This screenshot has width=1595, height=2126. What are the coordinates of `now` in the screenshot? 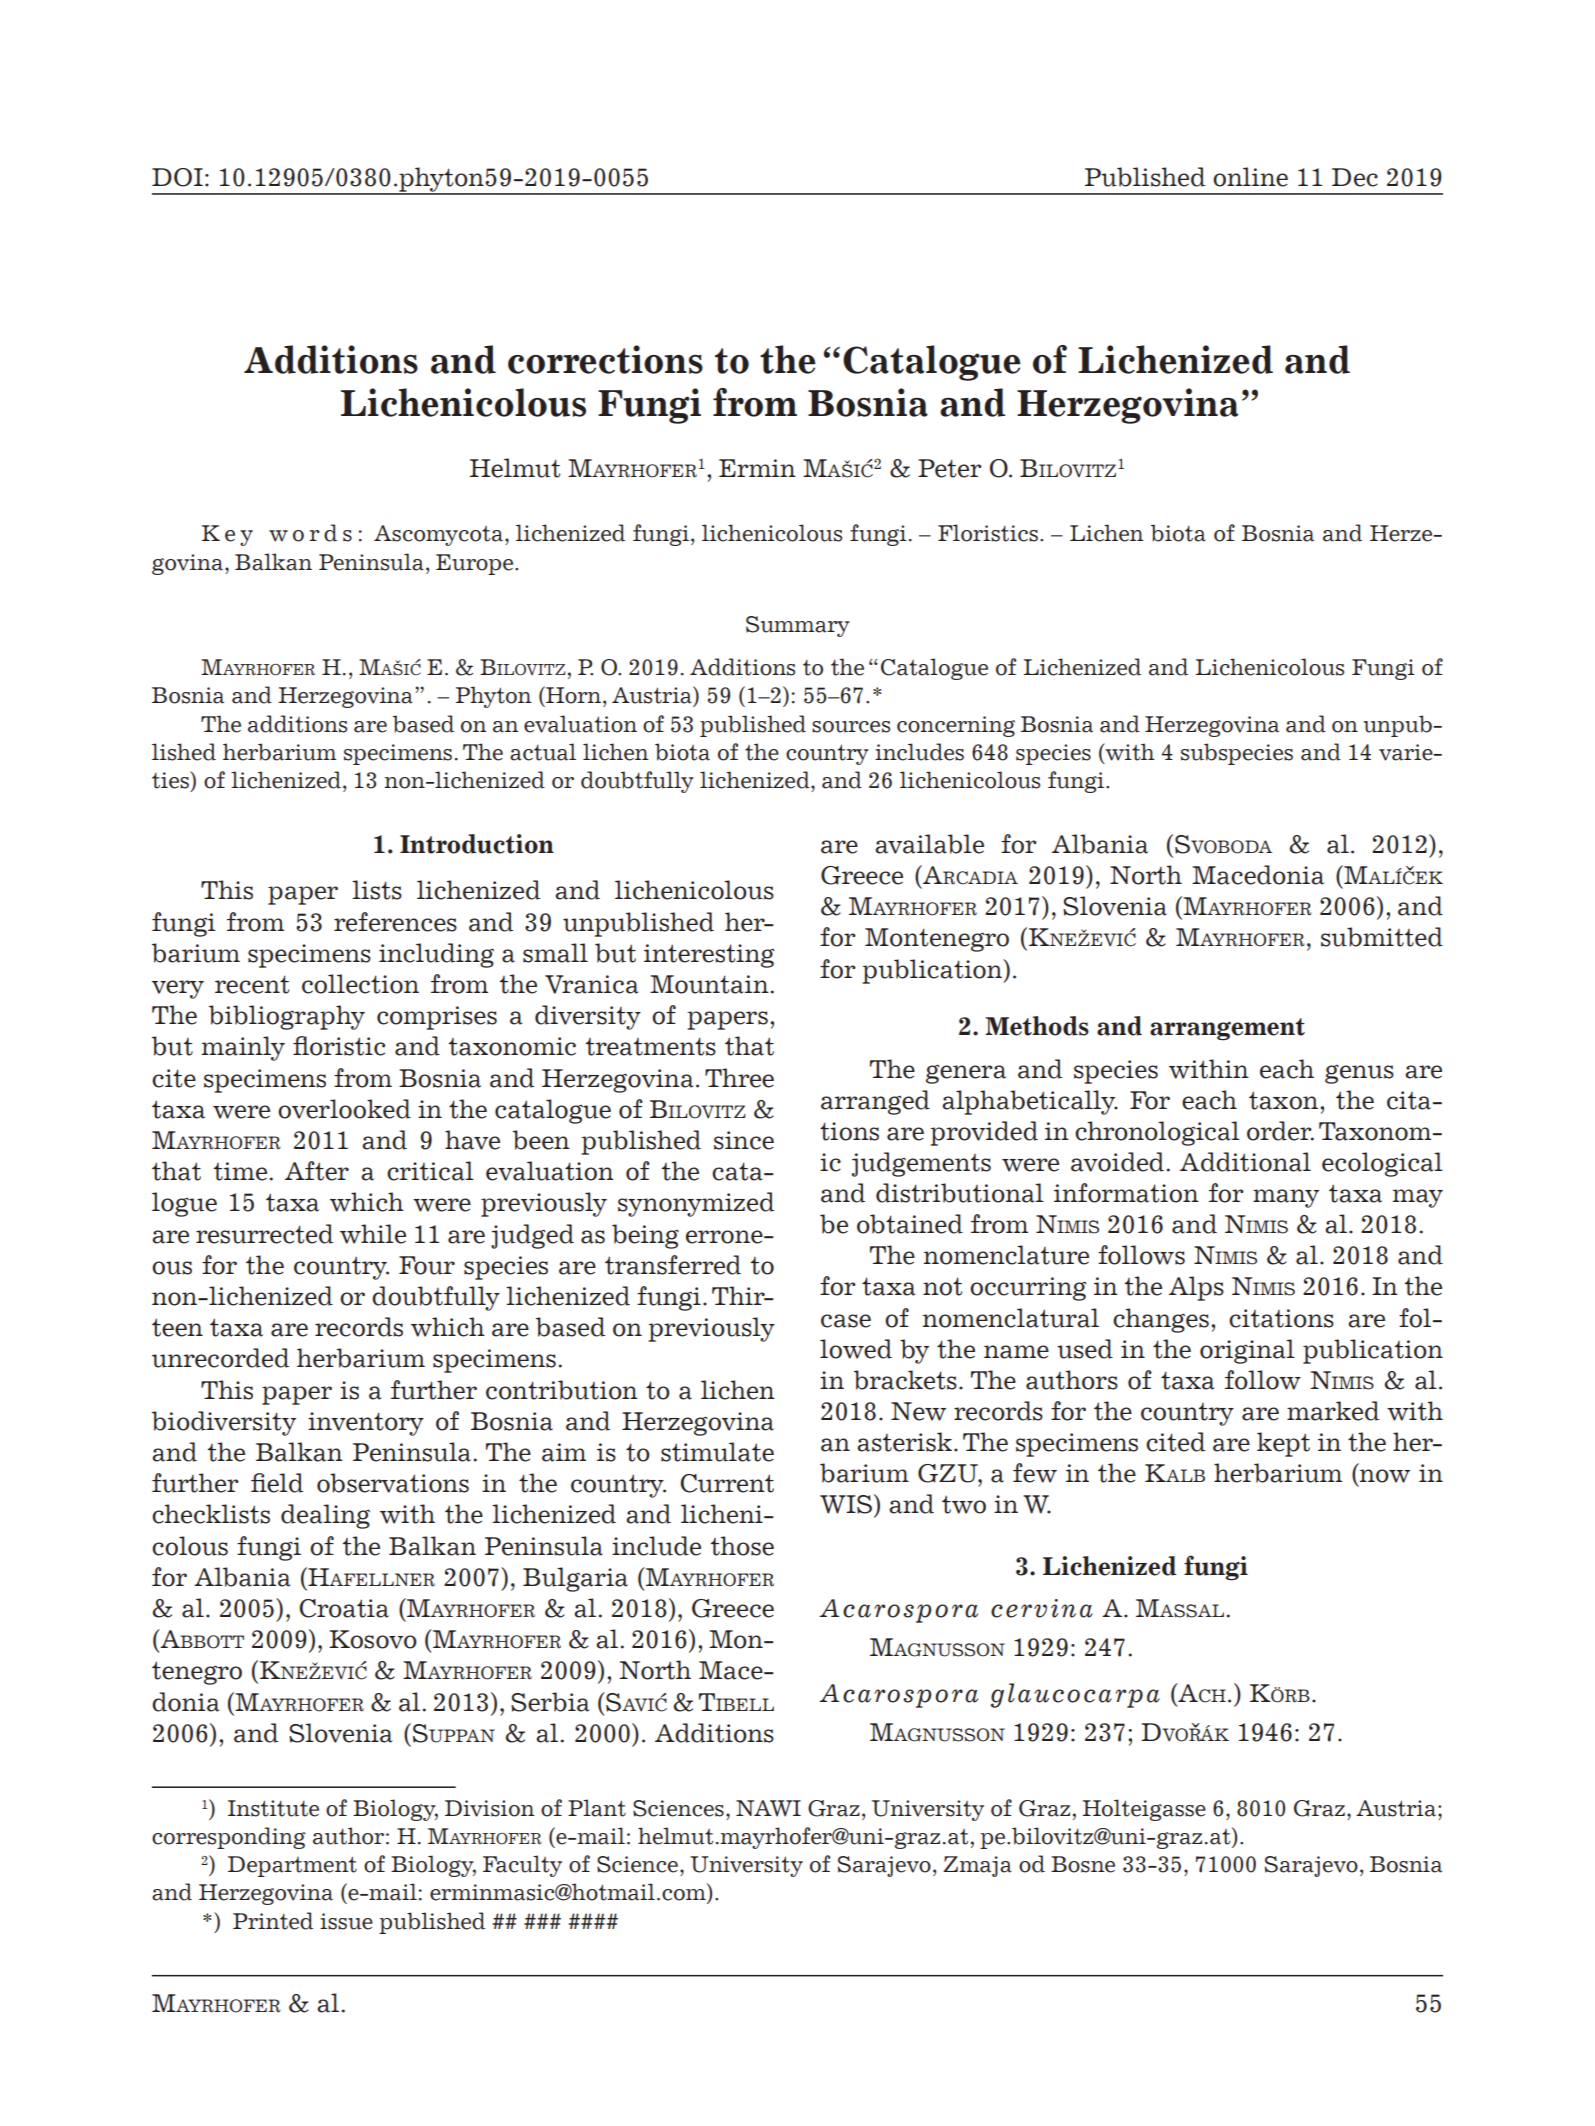 It's located at (1384, 1476).
